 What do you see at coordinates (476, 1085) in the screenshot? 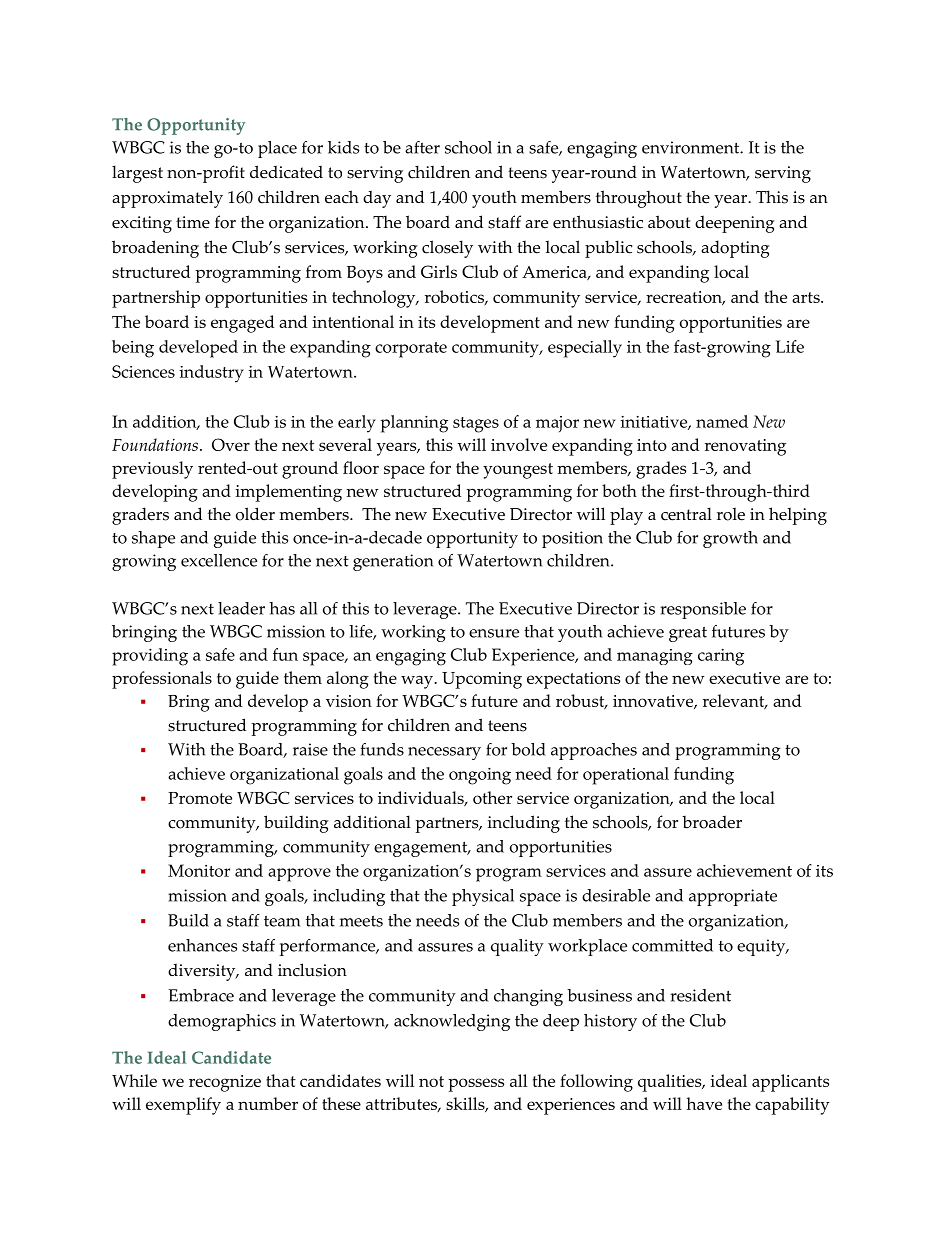
I see `possess` at bounding box center [476, 1085].
